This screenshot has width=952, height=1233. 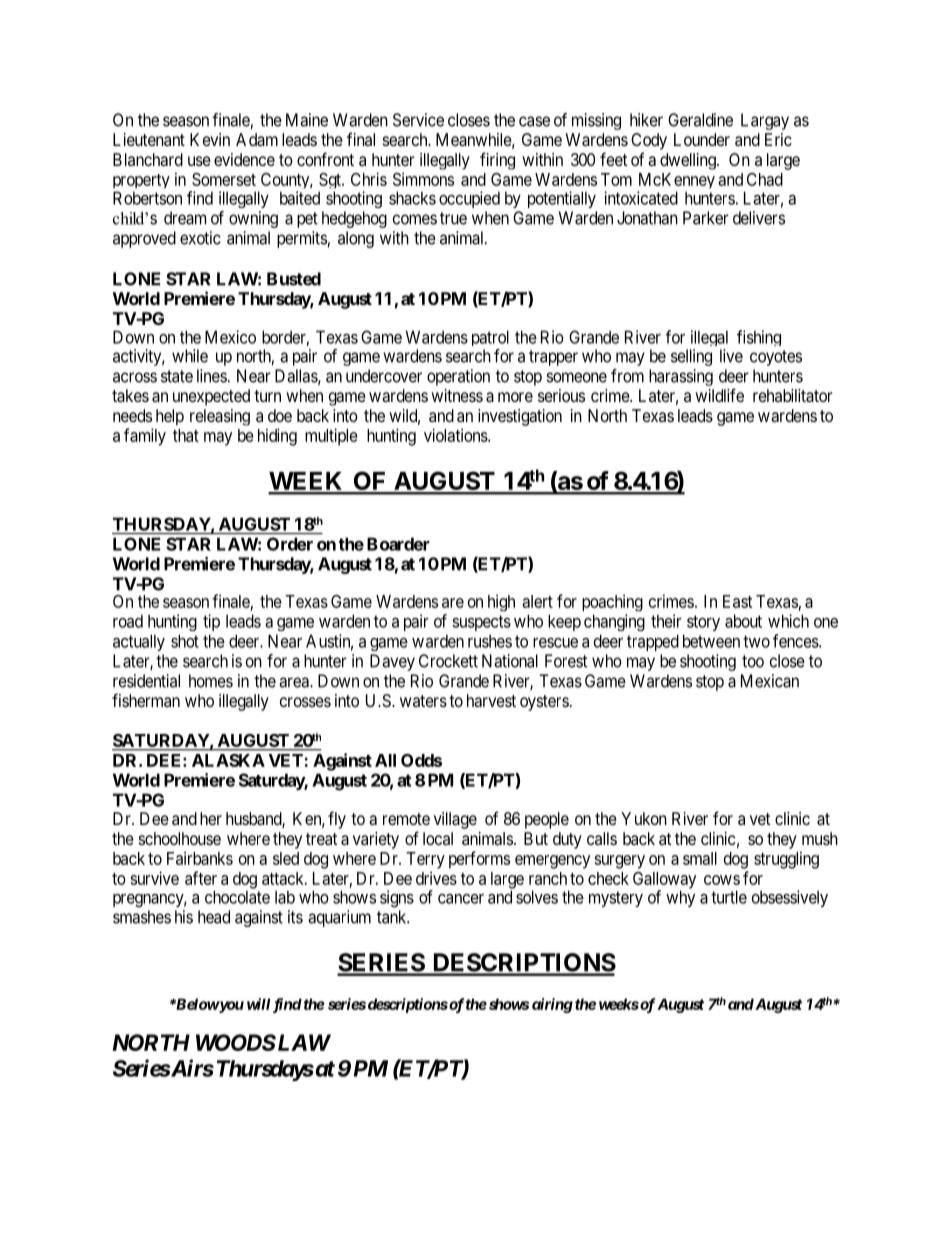 I want to click on operation, so click(x=458, y=377).
